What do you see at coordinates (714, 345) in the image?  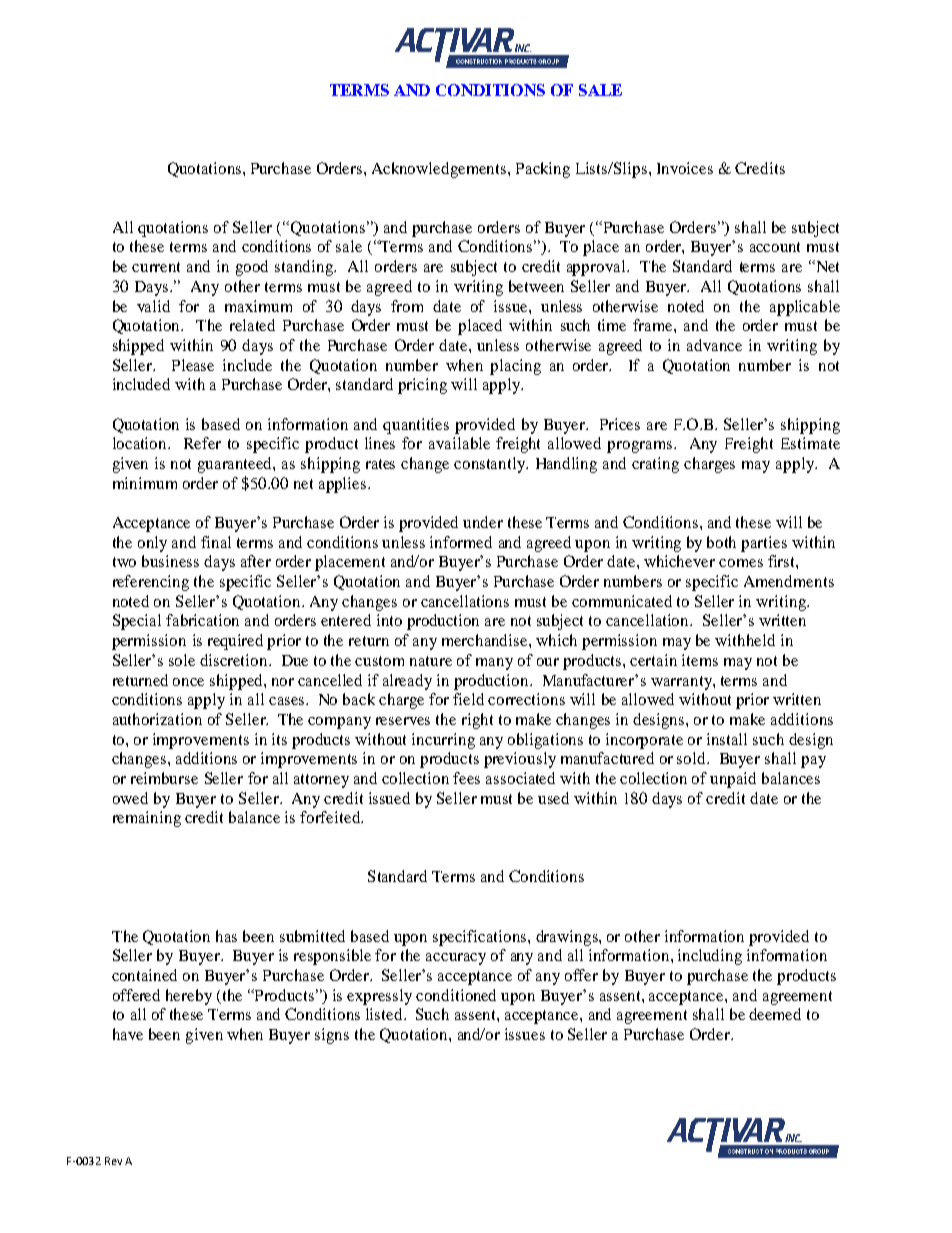 I see `advance` at bounding box center [714, 345].
